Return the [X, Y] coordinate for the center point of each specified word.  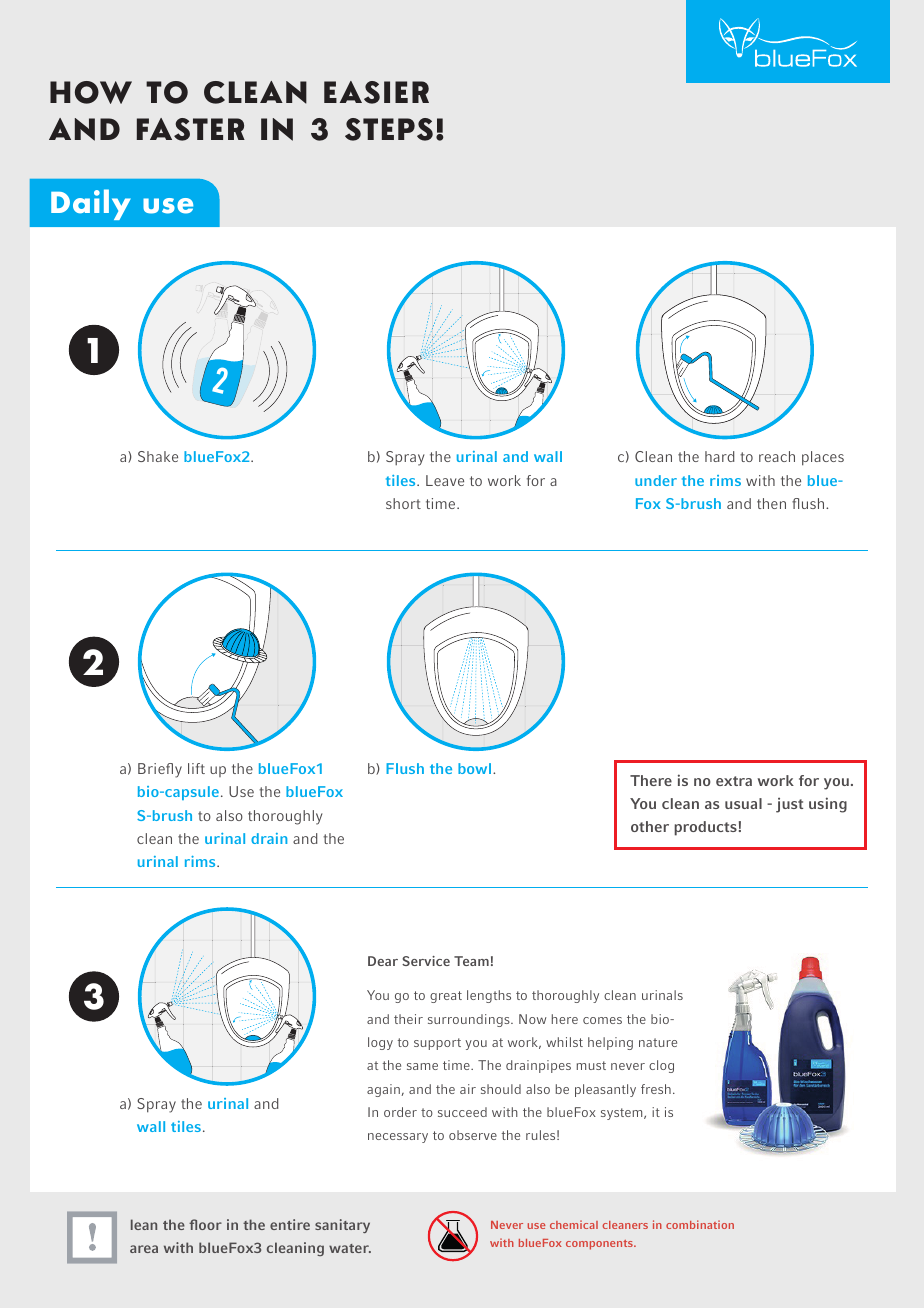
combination [700, 1224]
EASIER [376, 92]
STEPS [389, 129]
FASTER [191, 129]
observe [473, 1135]
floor [205, 1224]
